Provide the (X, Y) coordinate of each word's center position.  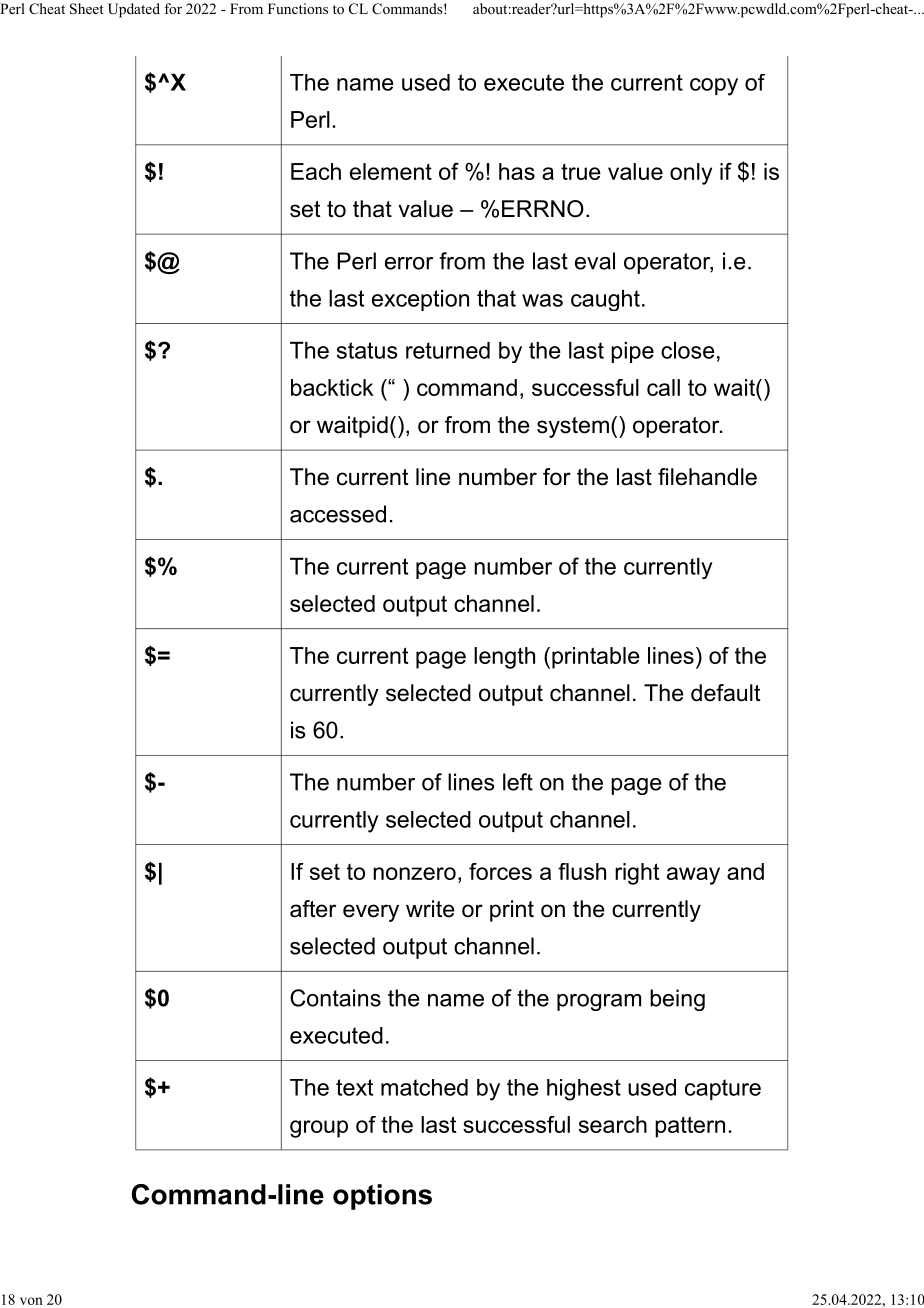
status (367, 350)
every (371, 913)
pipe (632, 352)
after (313, 909)
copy (714, 87)
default (726, 693)
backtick (332, 387)
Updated (134, 10)
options (382, 1197)
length (504, 658)
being (677, 1000)
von (31, 1301)
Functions (298, 8)
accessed (338, 514)
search (613, 1124)
